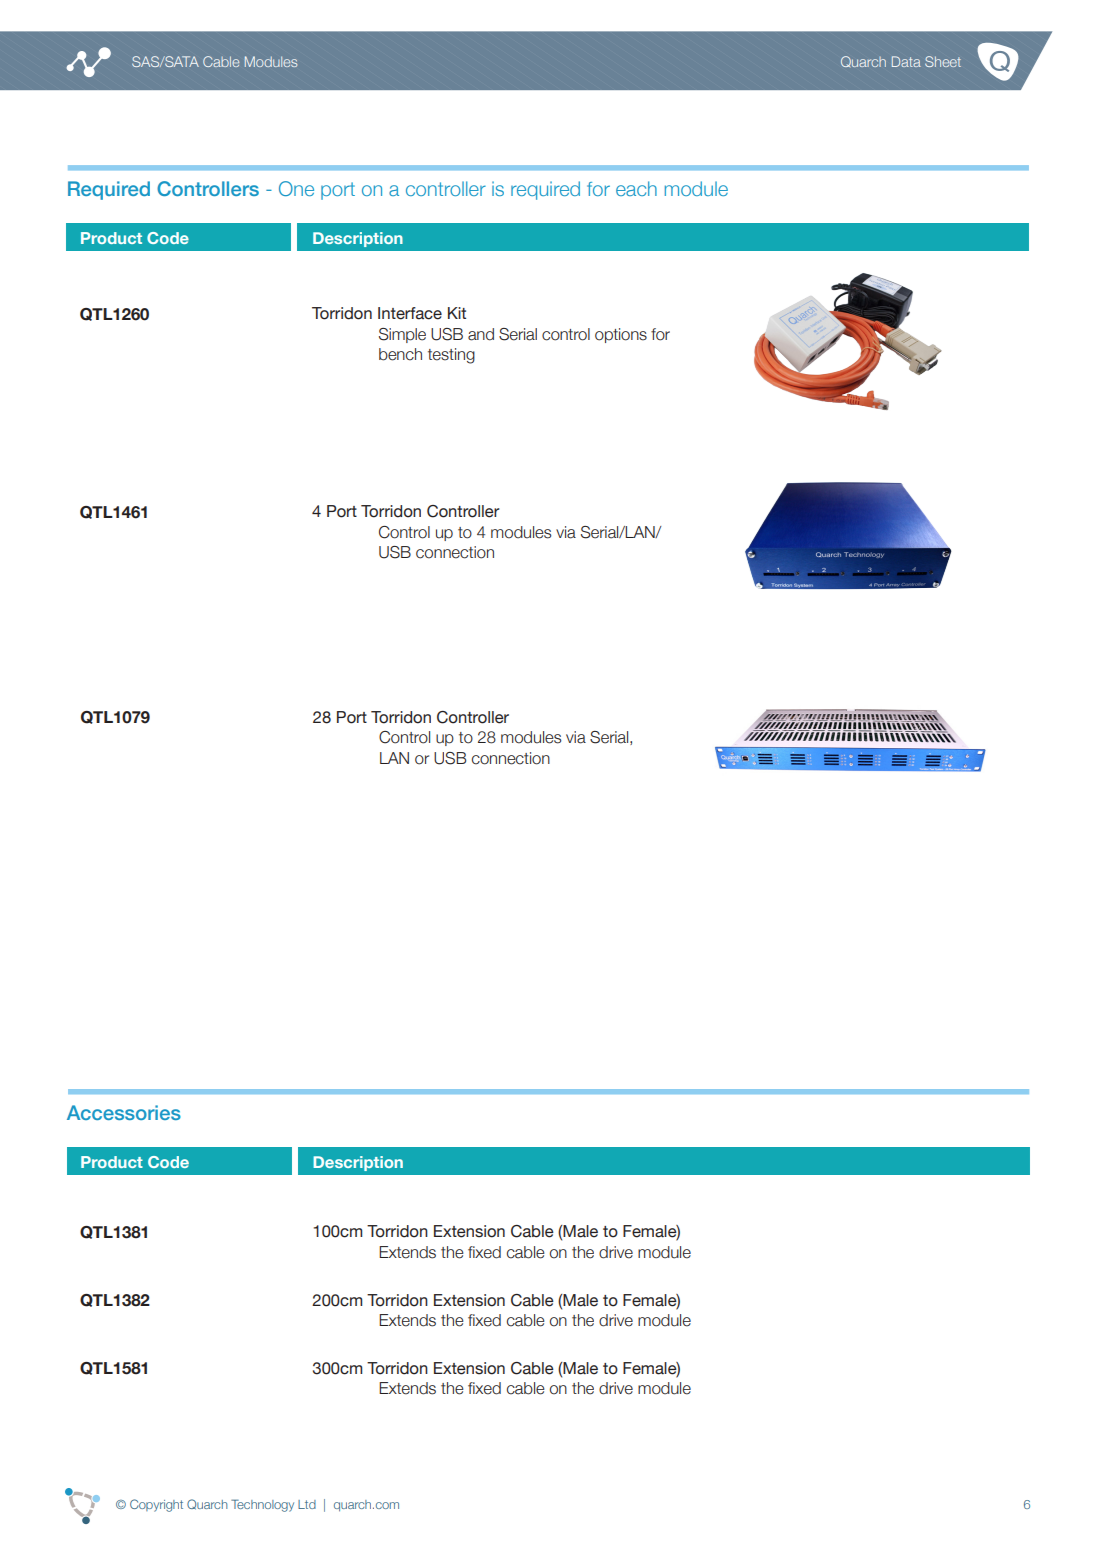 The height and width of the screenshot is (1552, 1097). Describe the element at coordinates (296, 188) in the screenshot. I see `One` at that location.
